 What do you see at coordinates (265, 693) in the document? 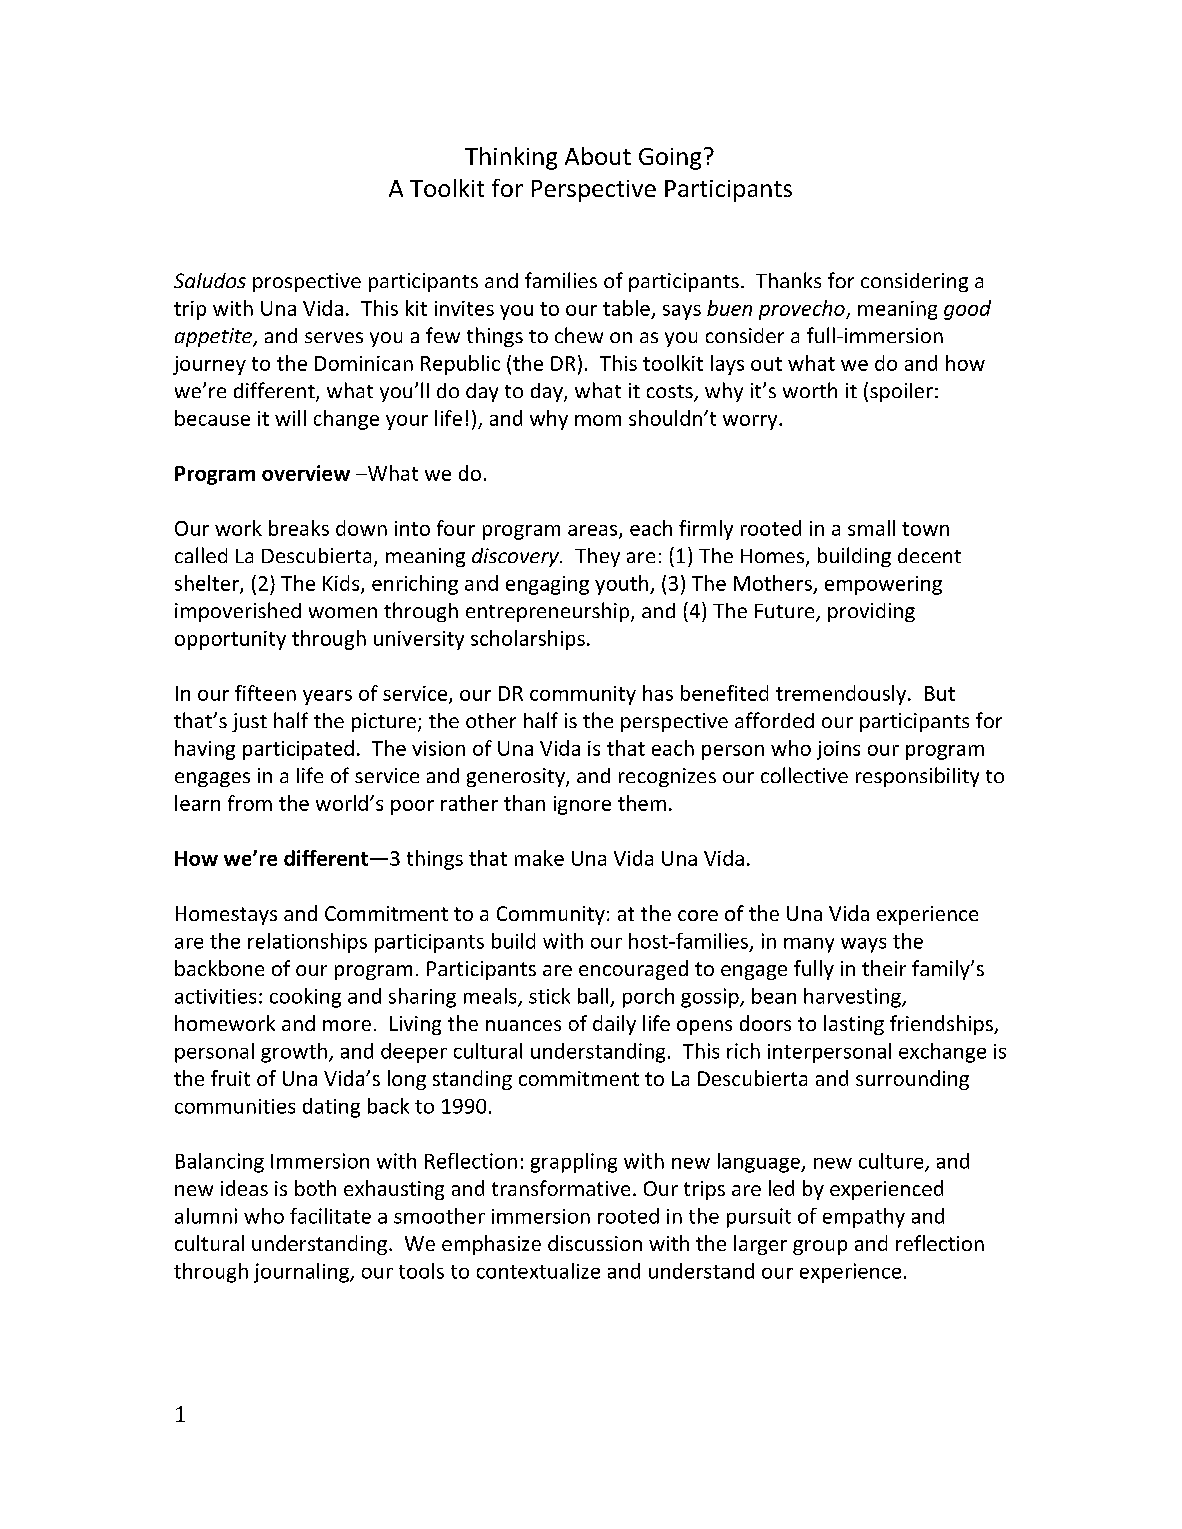
I see `fifteen` at bounding box center [265, 693].
